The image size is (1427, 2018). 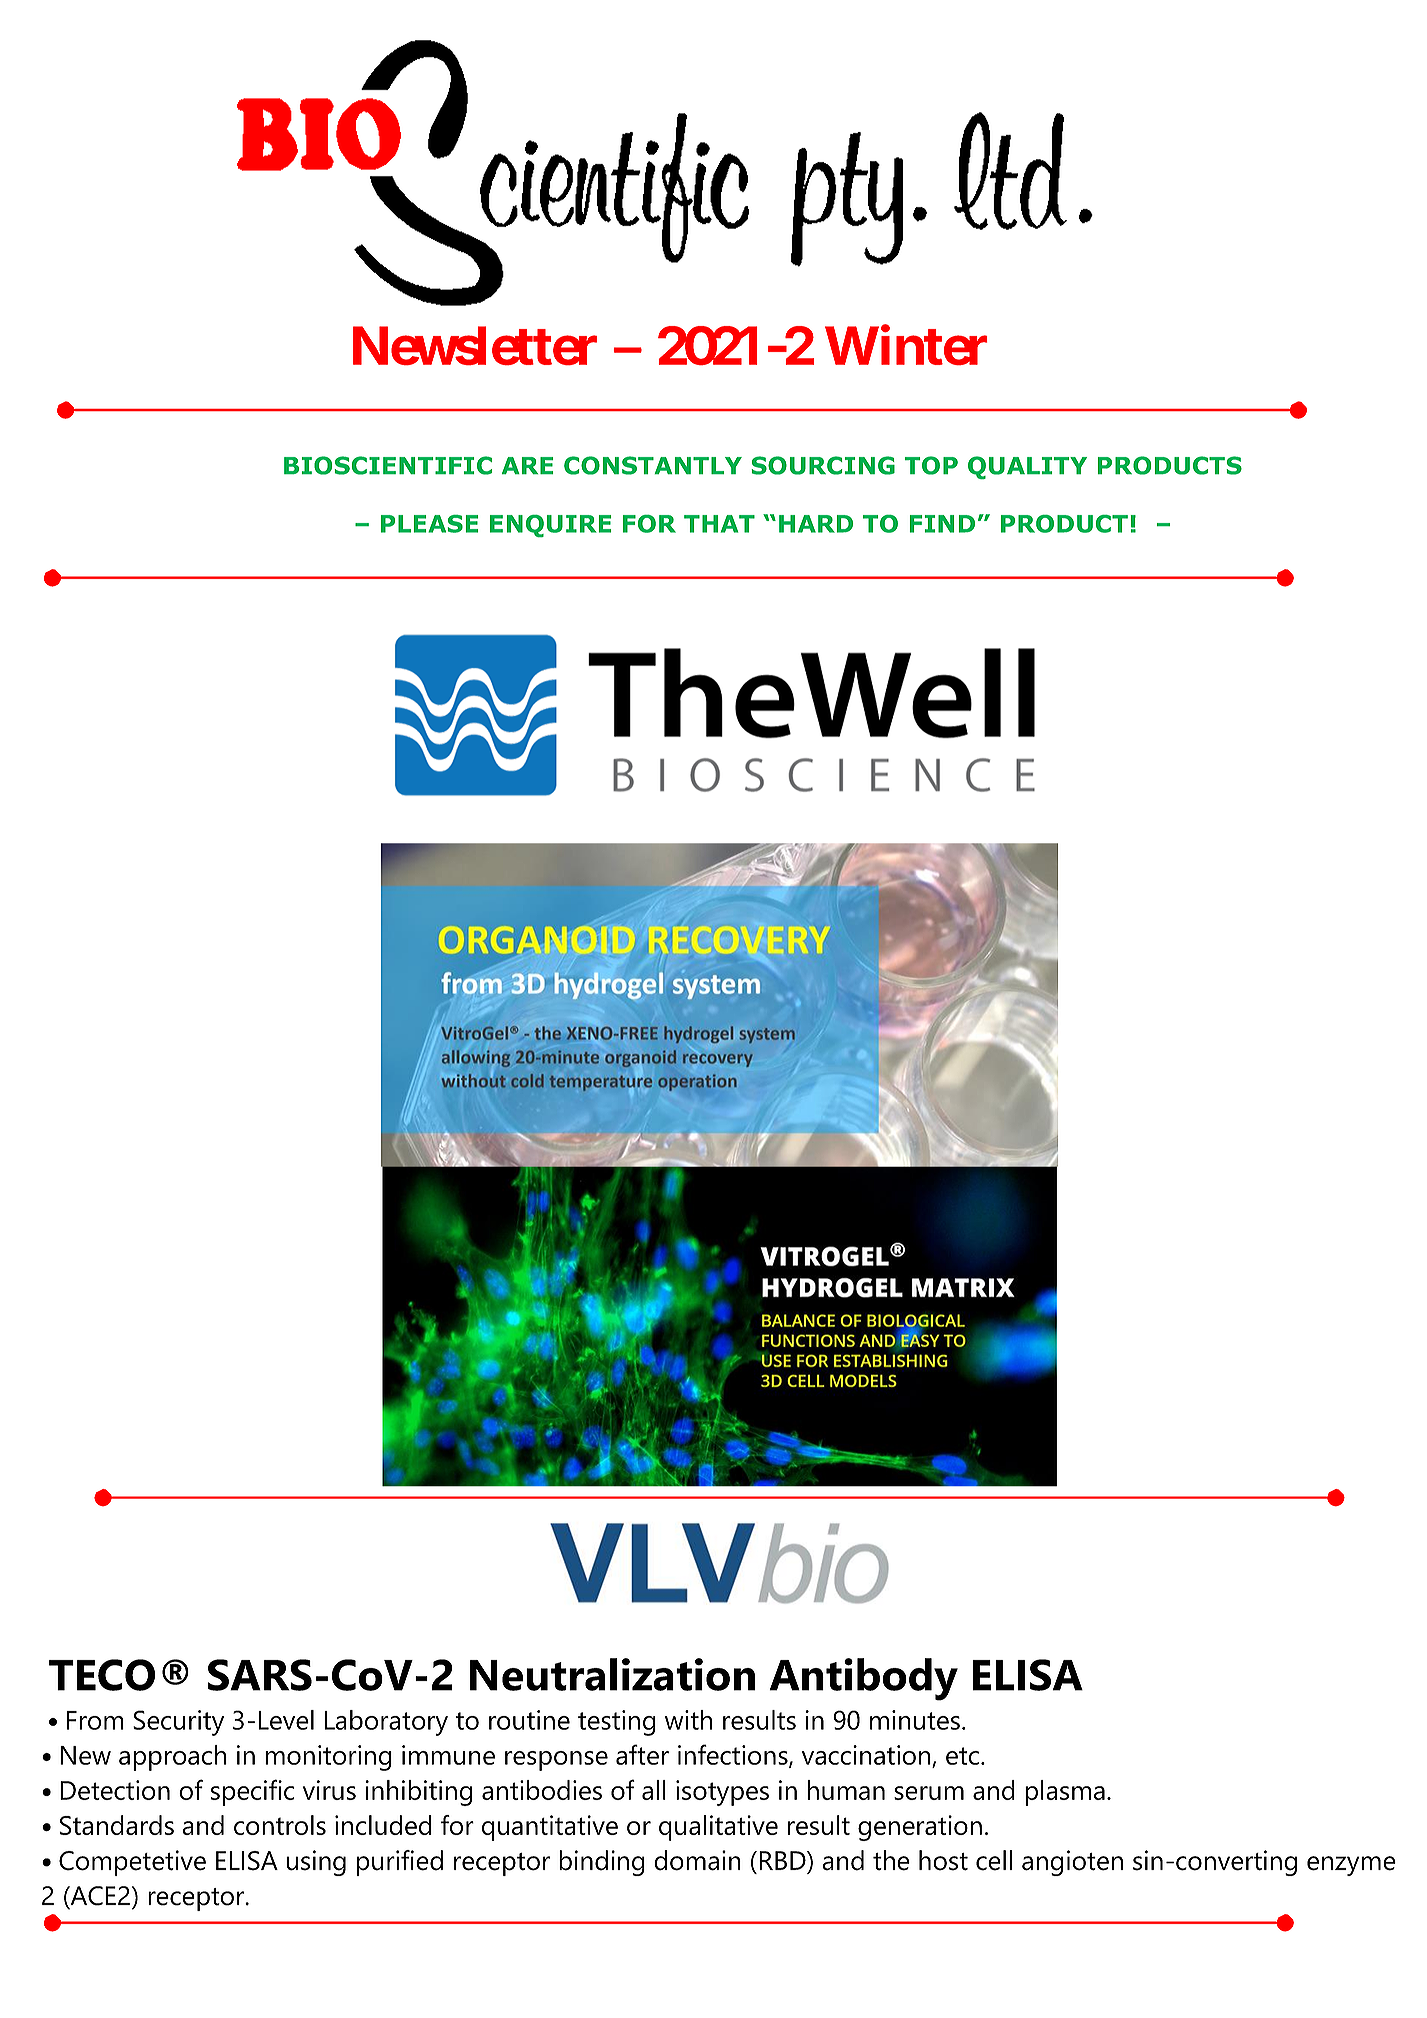 What do you see at coordinates (527, 465) in the screenshot?
I see `ARE` at bounding box center [527, 465].
